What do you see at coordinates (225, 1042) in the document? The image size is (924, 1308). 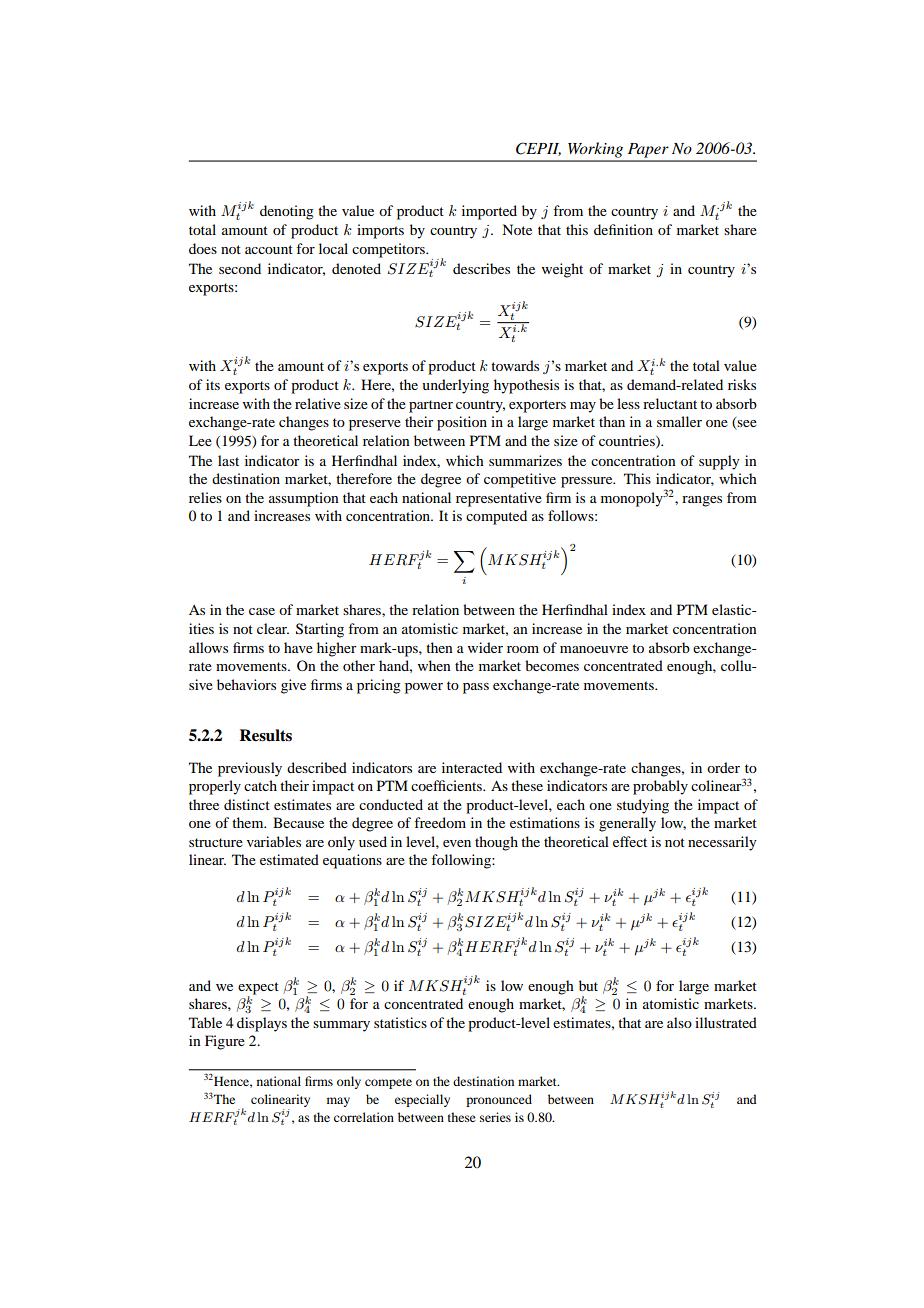 I see `Figure` at bounding box center [225, 1042].
